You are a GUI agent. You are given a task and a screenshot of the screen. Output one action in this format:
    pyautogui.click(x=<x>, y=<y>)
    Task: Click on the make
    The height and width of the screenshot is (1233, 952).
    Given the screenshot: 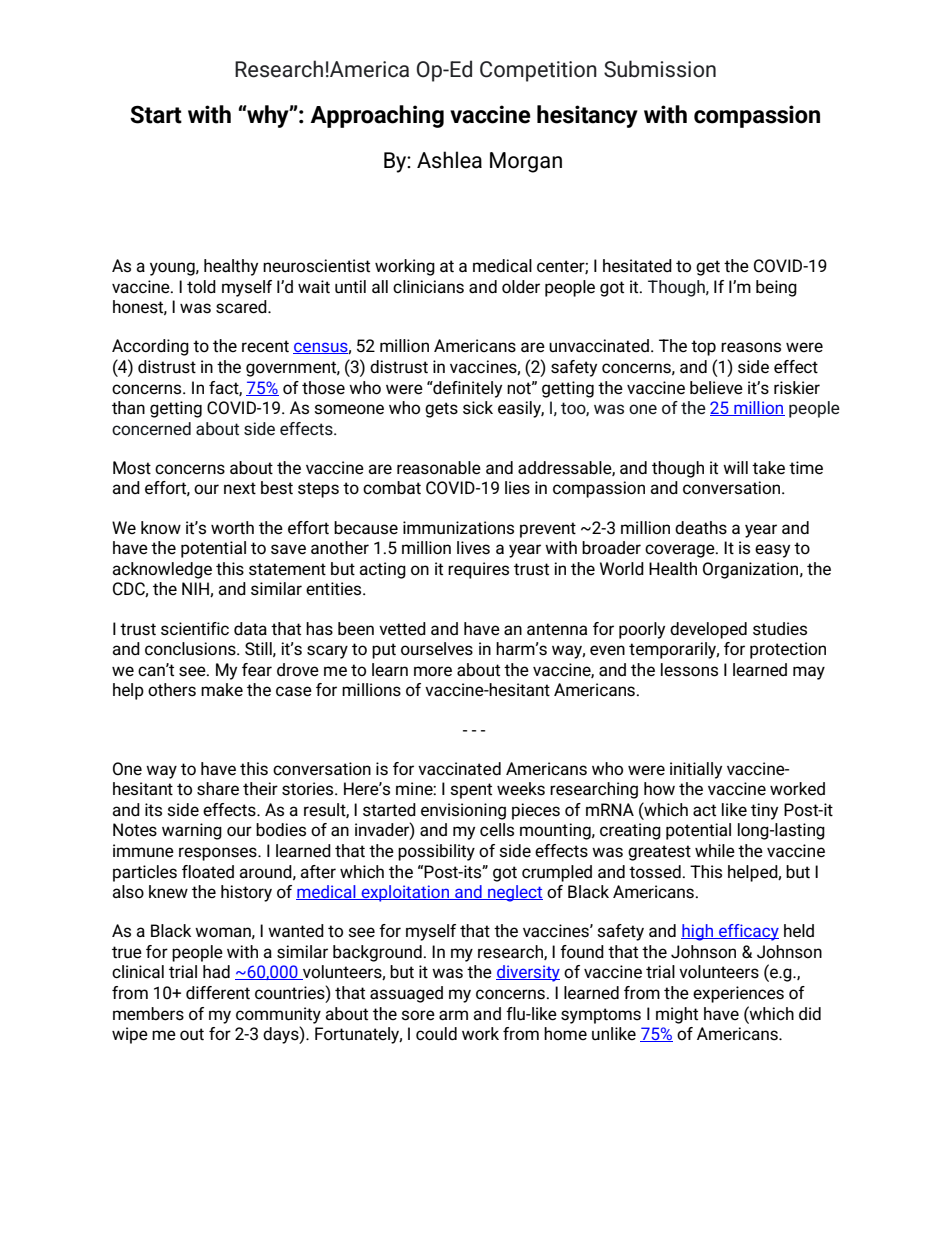 What is the action you would take?
    pyautogui.click(x=222, y=689)
